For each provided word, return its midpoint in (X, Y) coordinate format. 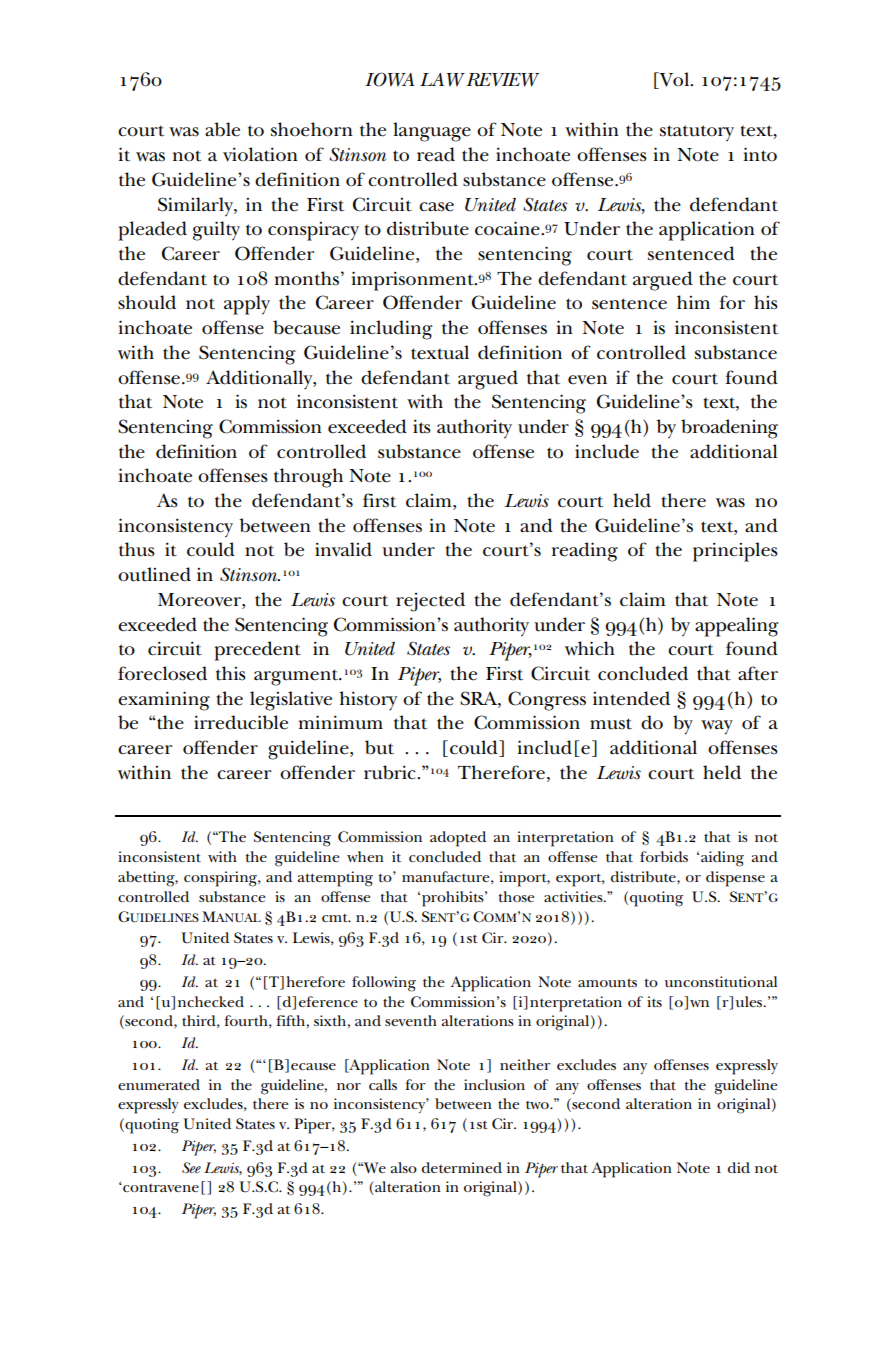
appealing (737, 627)
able (222, 129)
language (432, 132)
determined (462, 1167)
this (231, 673)
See (191, 1167)
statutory (697, 133)
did (739, 1167)
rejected (430, 602)
